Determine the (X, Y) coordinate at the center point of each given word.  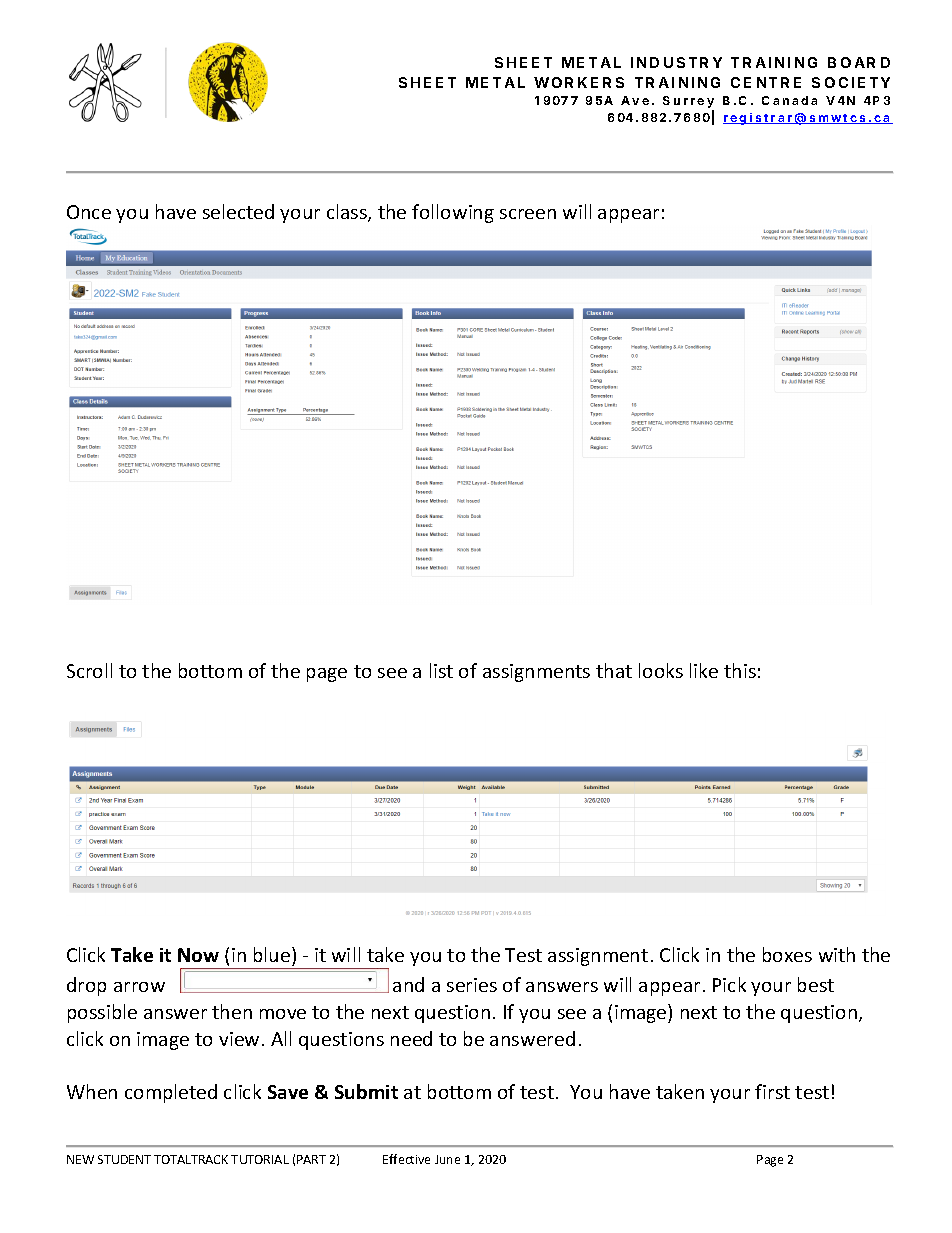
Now (198, 955)
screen (528, 214)
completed (171, 1093)
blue (273, 954)
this (740, 670)
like (704, 670)
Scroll (89, 670)
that (614, 670)
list (441, 670)
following (453, 213)
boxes (787, 954)
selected (238, 211)
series (472, 985)
